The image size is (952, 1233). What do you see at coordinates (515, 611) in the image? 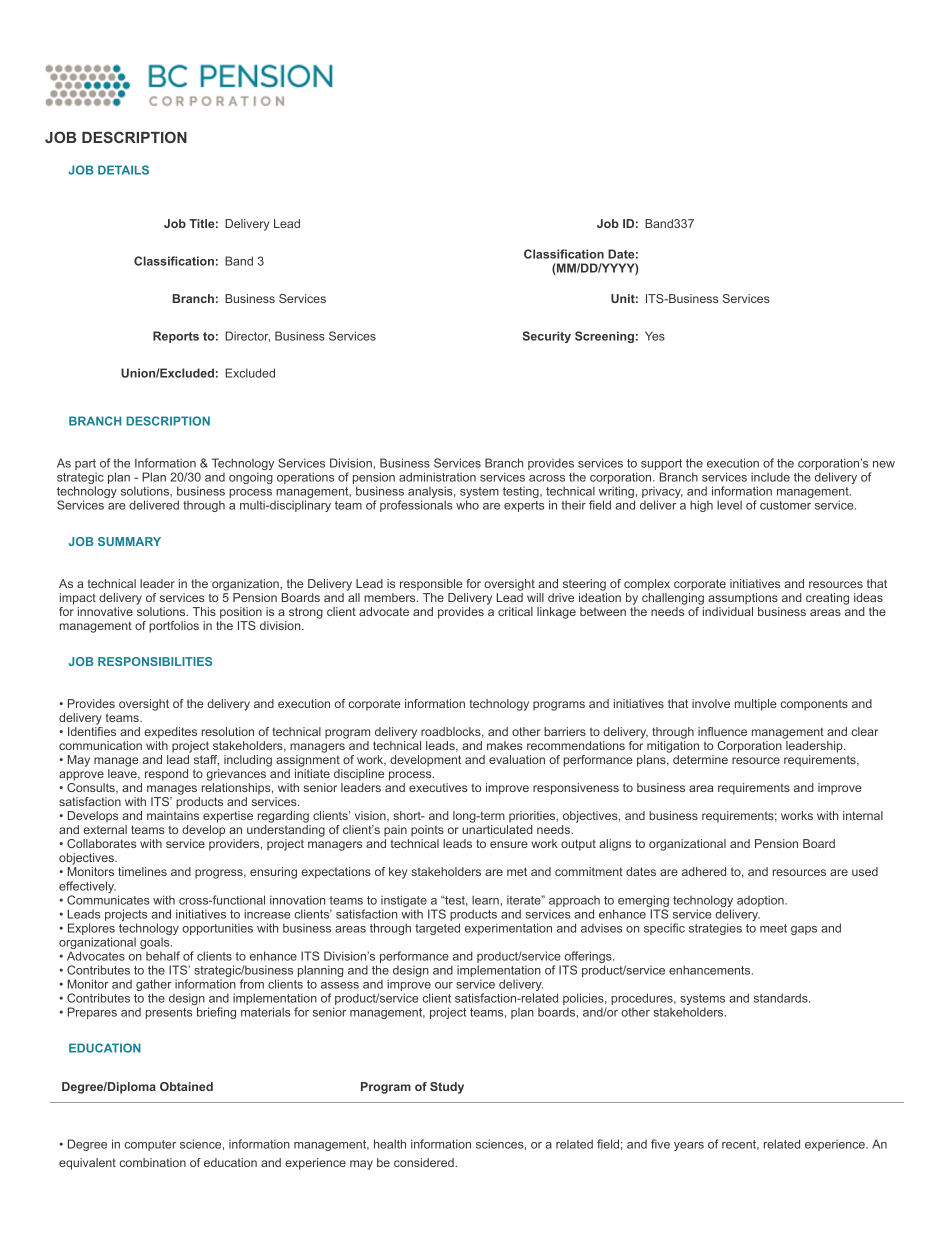
I see `critical` at bounding box center [515, 611].
